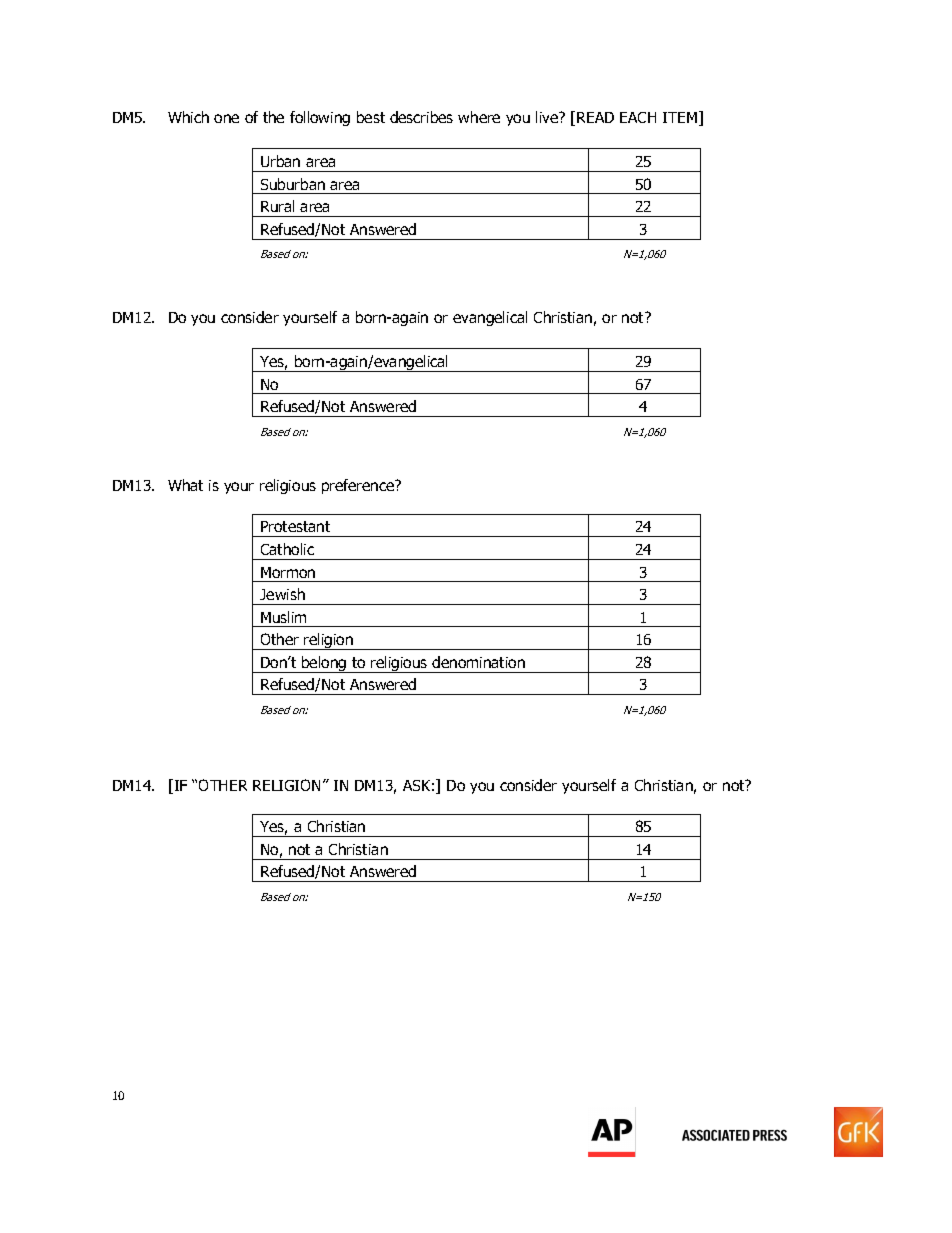  What do you see at coordinates (421, 117) in the screenshot?
I see `describes` at bounding box center [421, 117].
